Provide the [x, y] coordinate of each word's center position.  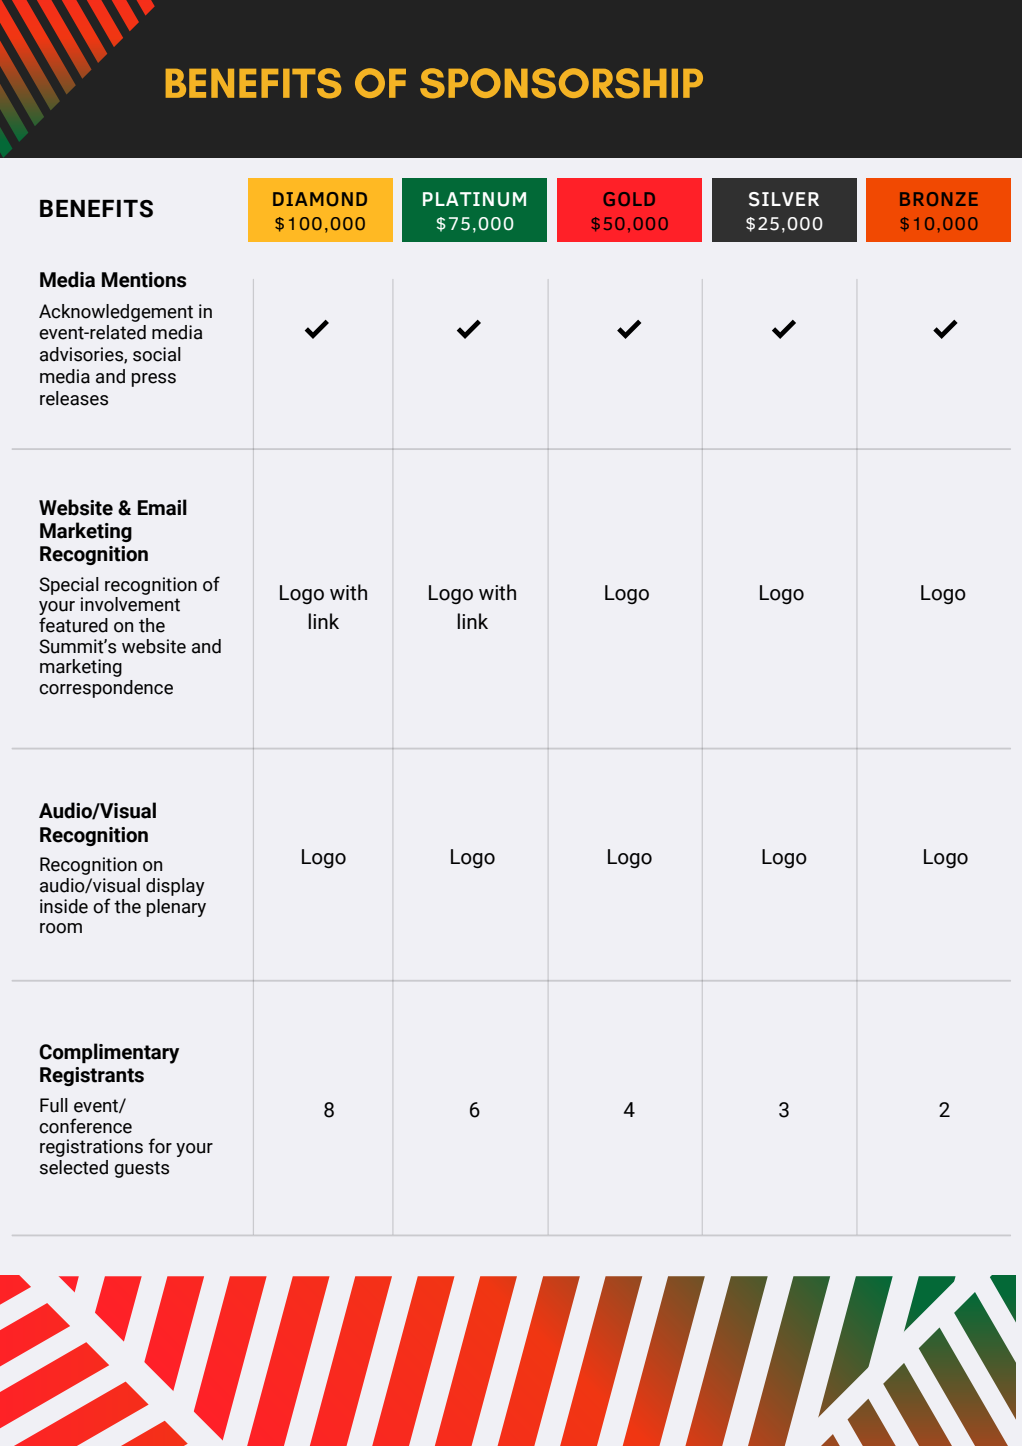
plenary [176, 908]
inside [64, 906]
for [160, 1146]
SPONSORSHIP [561, 83]
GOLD [629, 199]
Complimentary [109, 1053]
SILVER [784, 199]
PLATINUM [474, 199]
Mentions [144, 280]
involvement [130, 604]
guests [141, 1169]
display [175, 887]
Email [162, 507]
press [154, 380]
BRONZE [939, 199]
